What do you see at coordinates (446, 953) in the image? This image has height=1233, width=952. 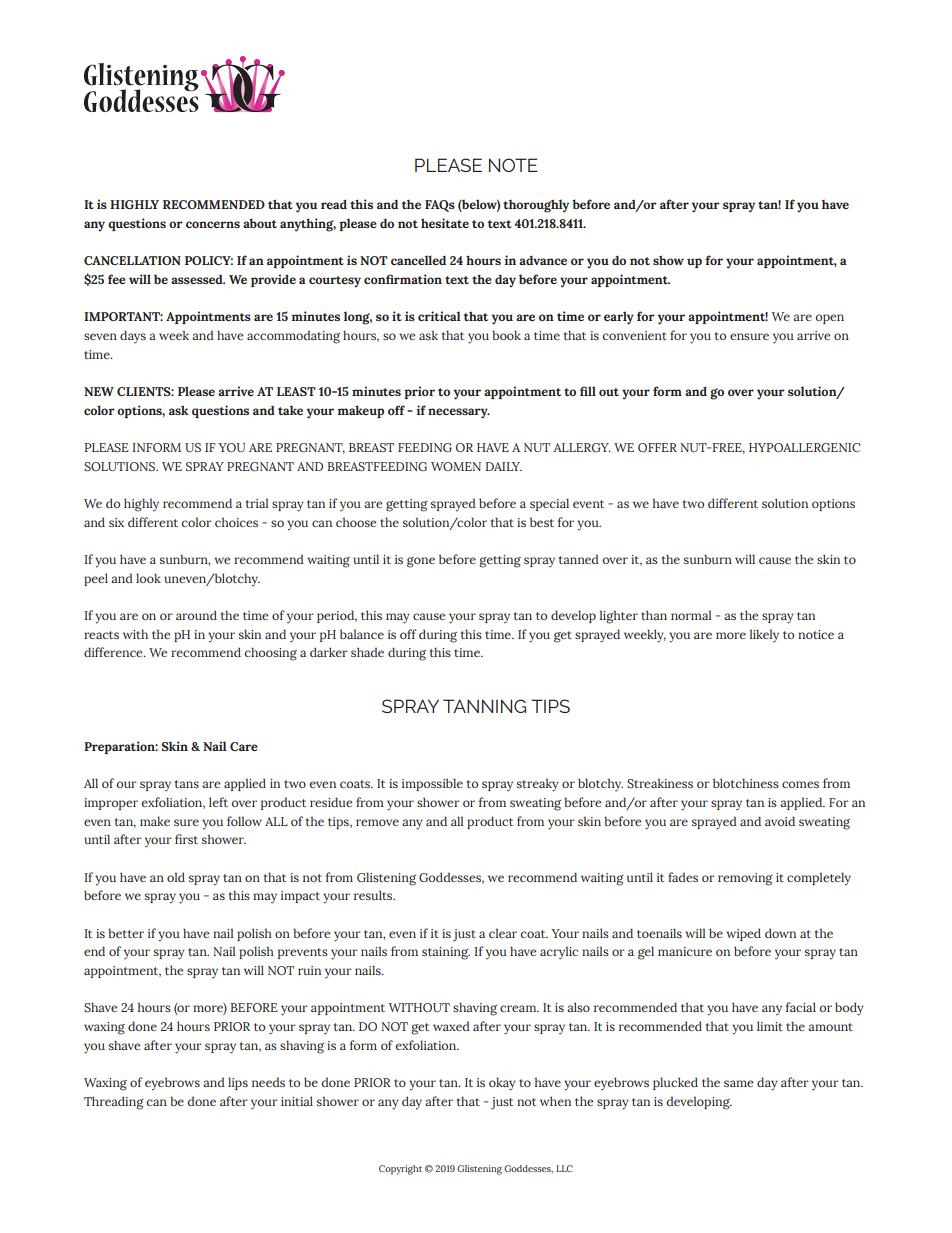 I see `staining` at bounding box center [446, 953].
